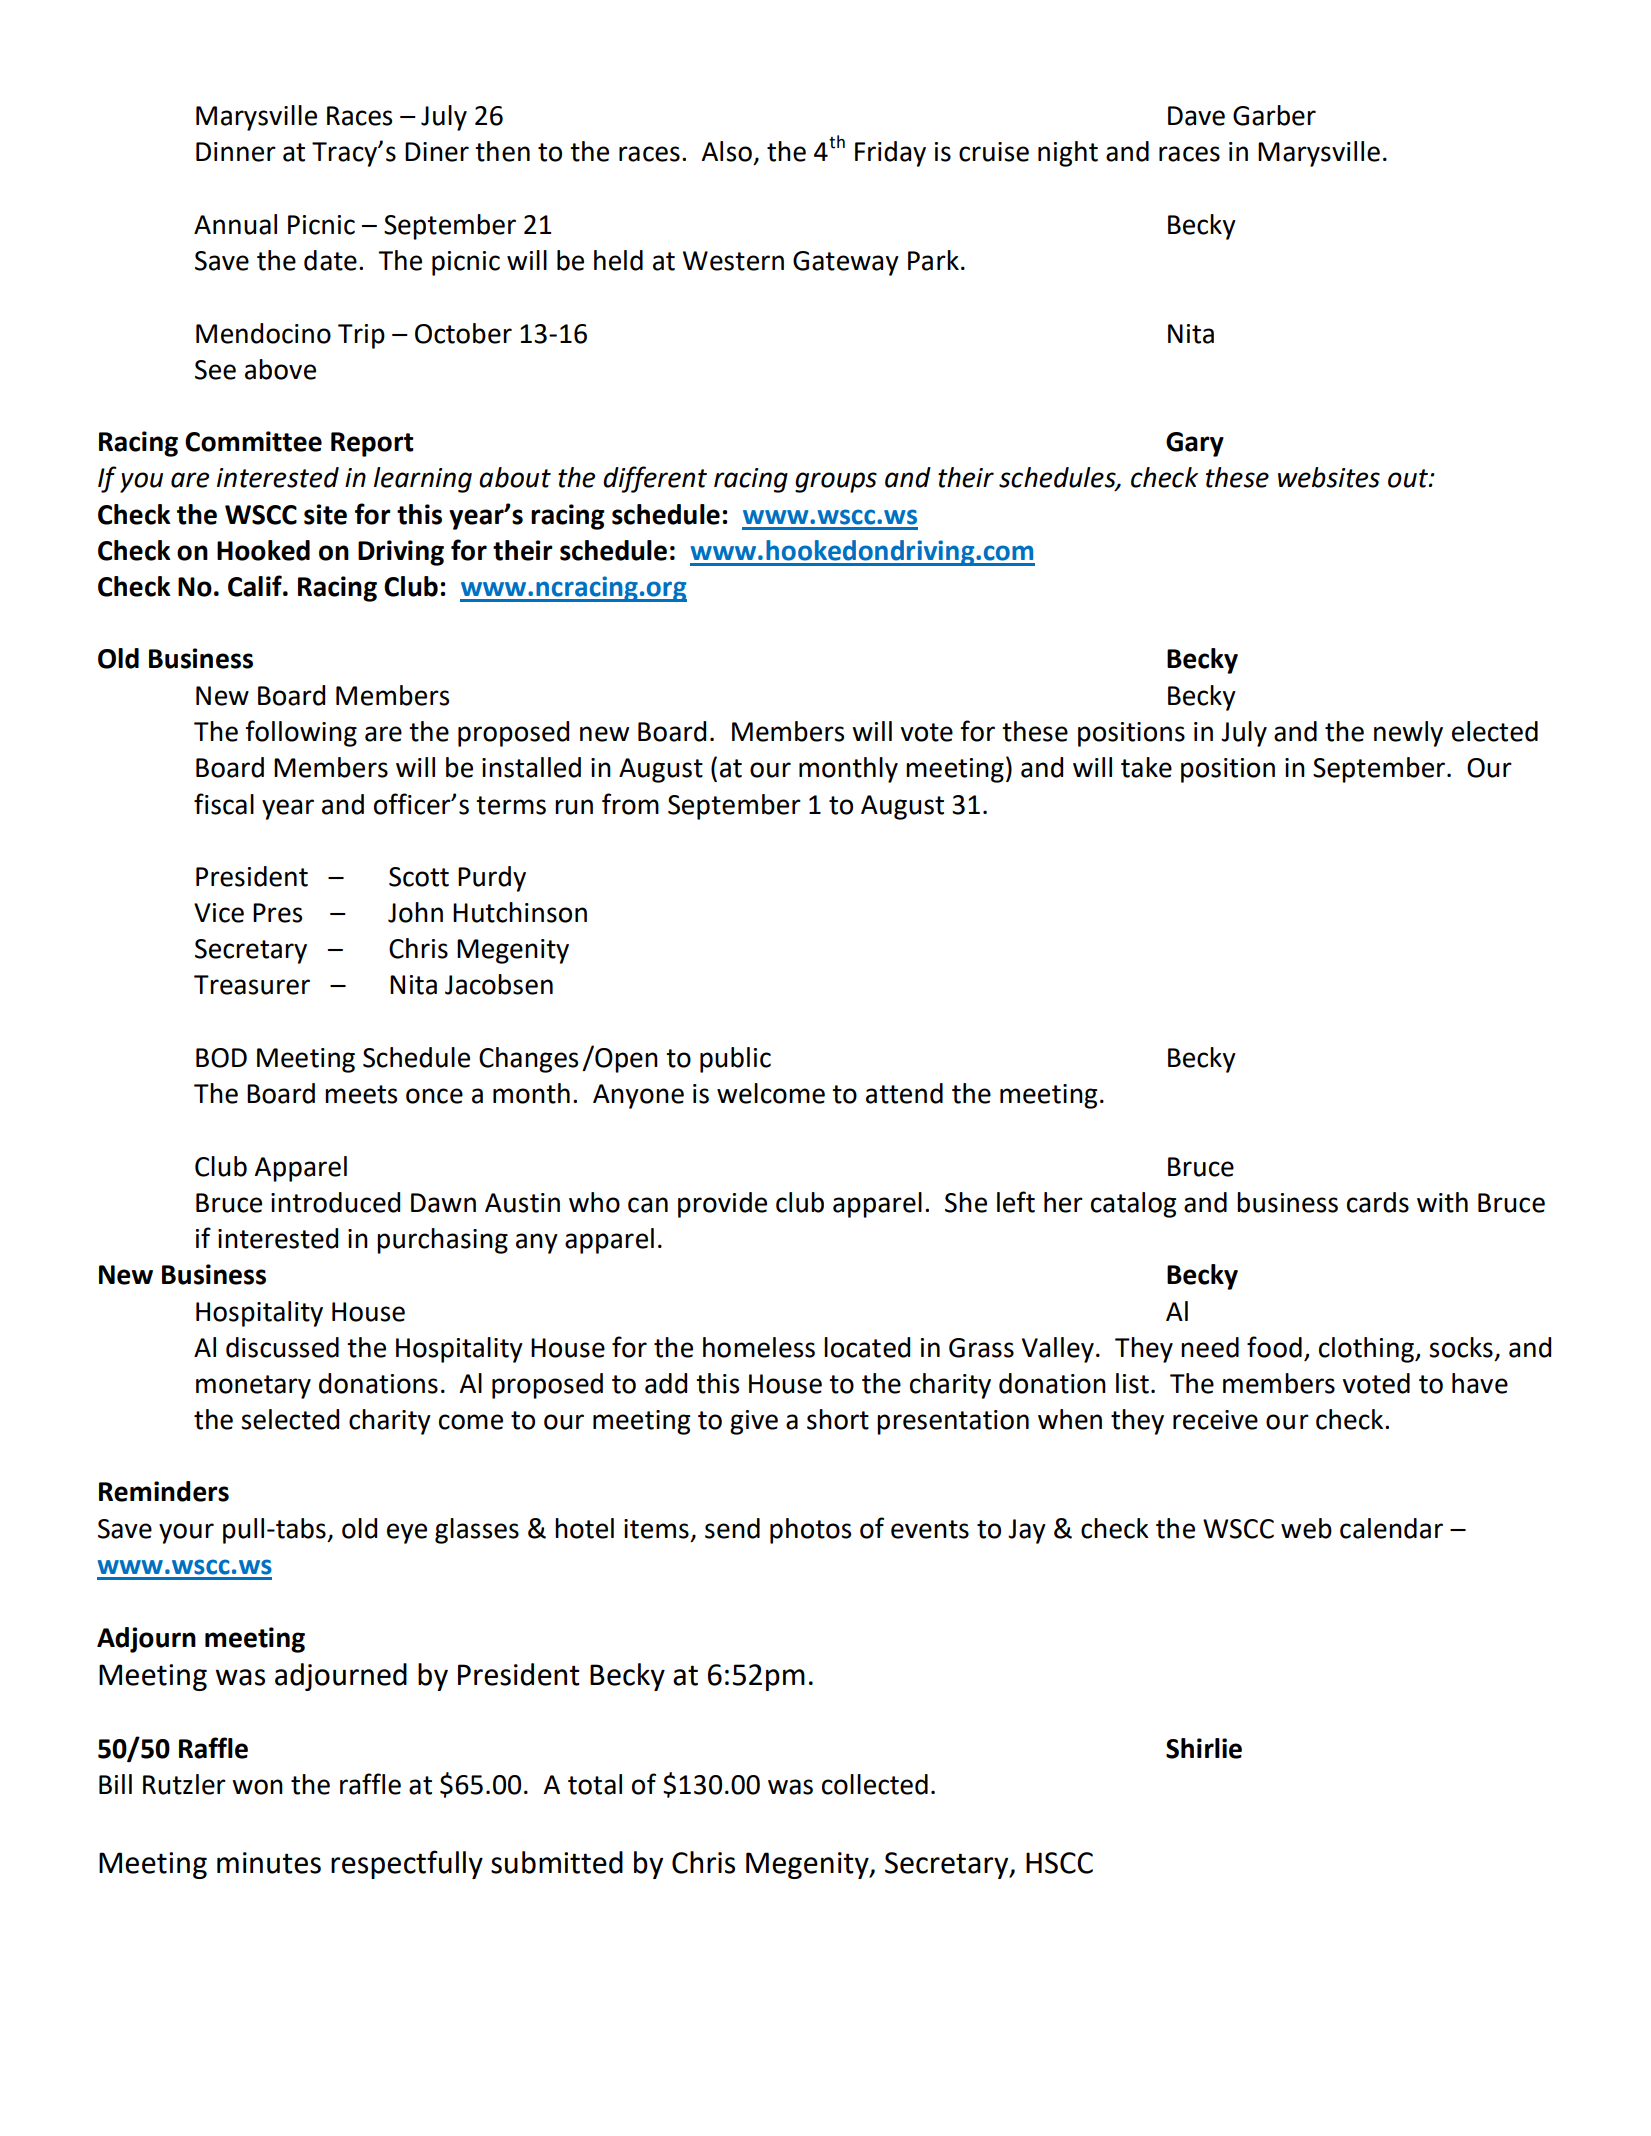 This screenshot has width=1651, height=2136. I want to click on monetary, so click(253, 1387).
